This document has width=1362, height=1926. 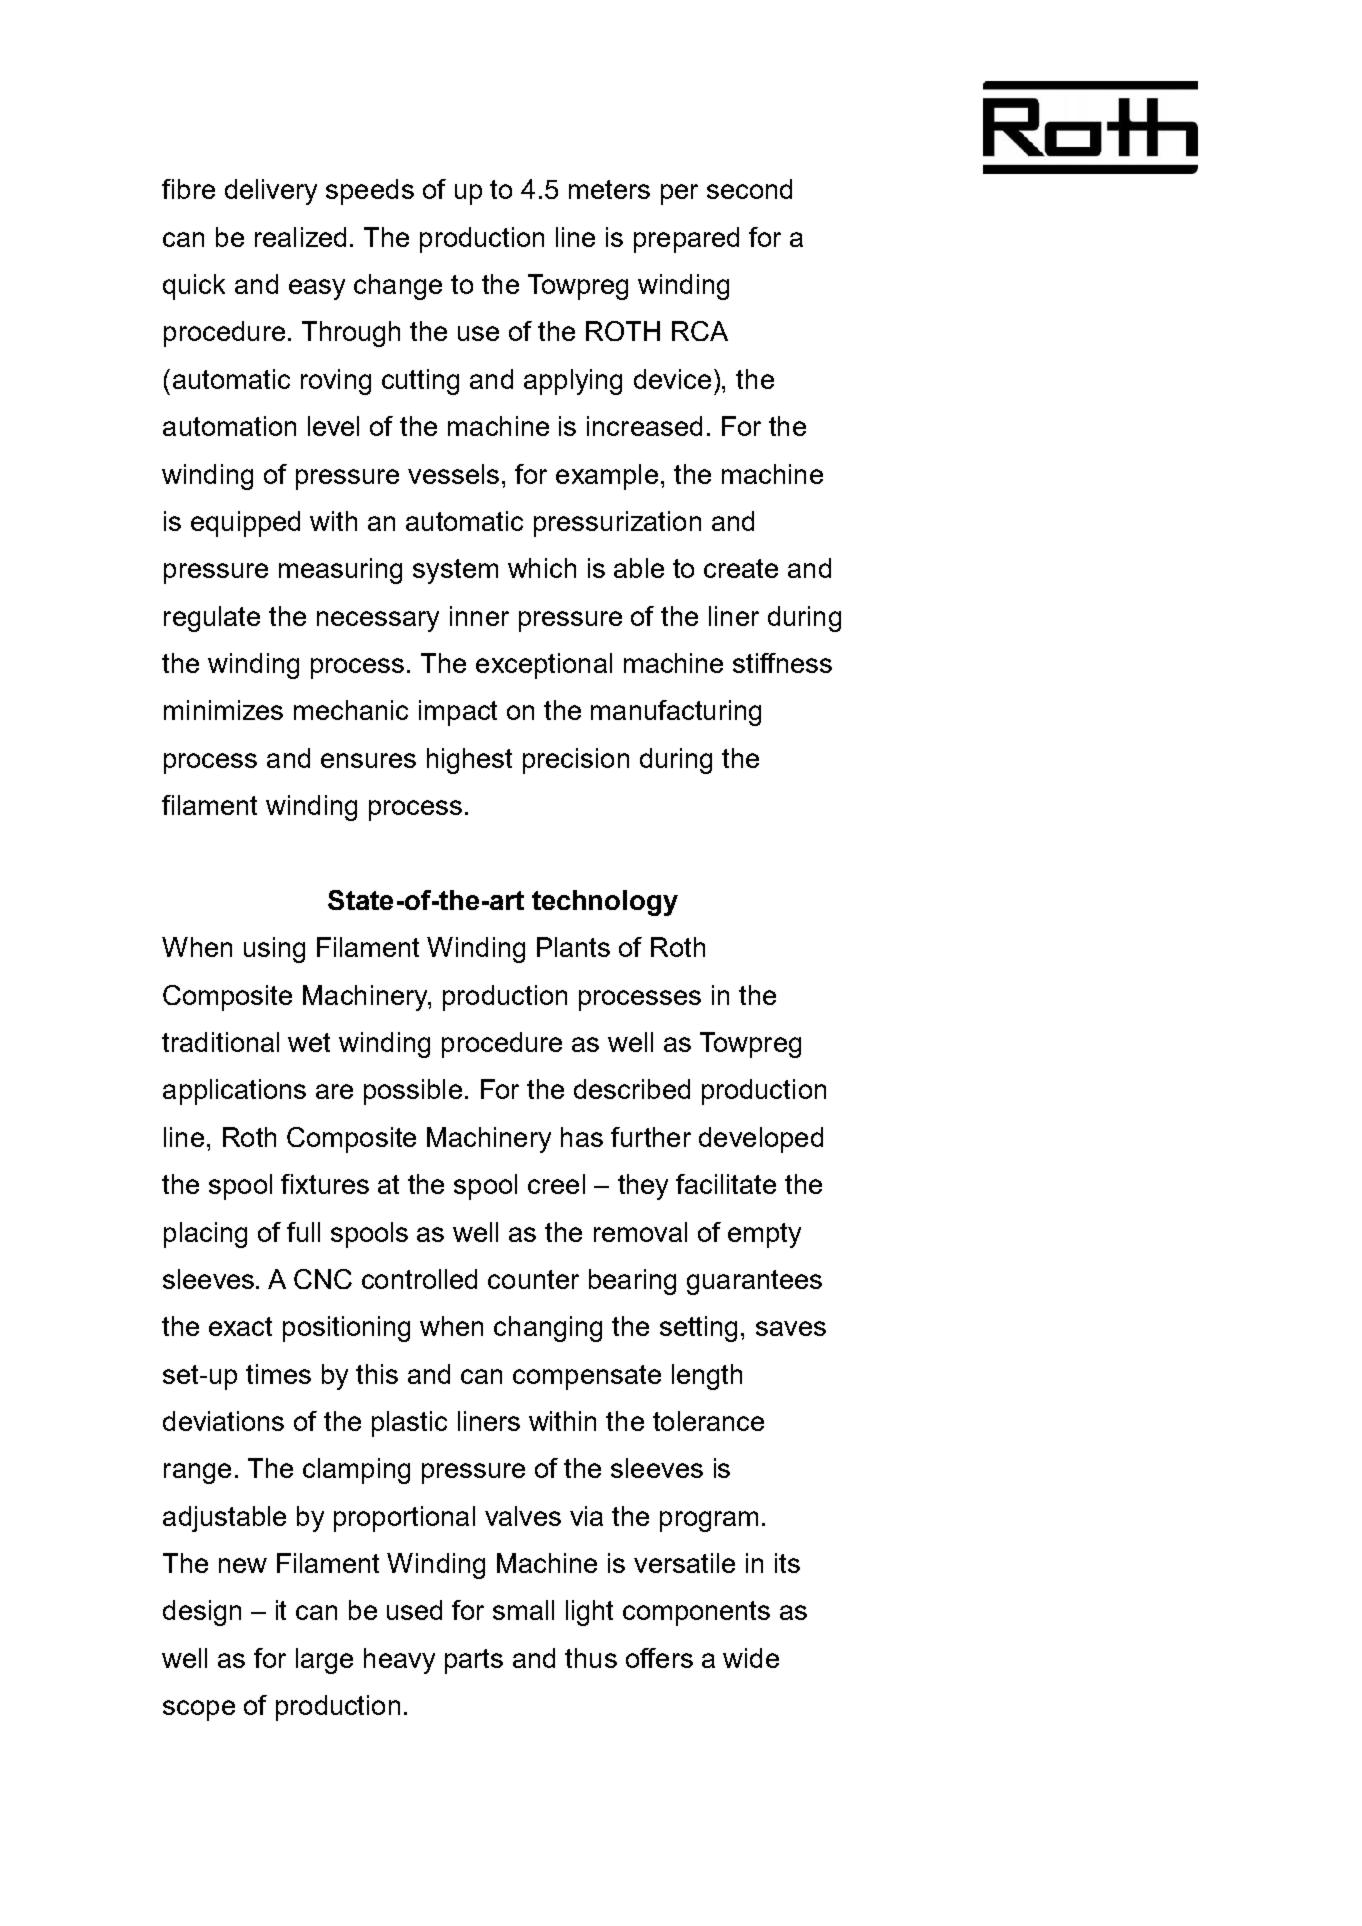 I want to click on using, so click(x=274, y=950).
